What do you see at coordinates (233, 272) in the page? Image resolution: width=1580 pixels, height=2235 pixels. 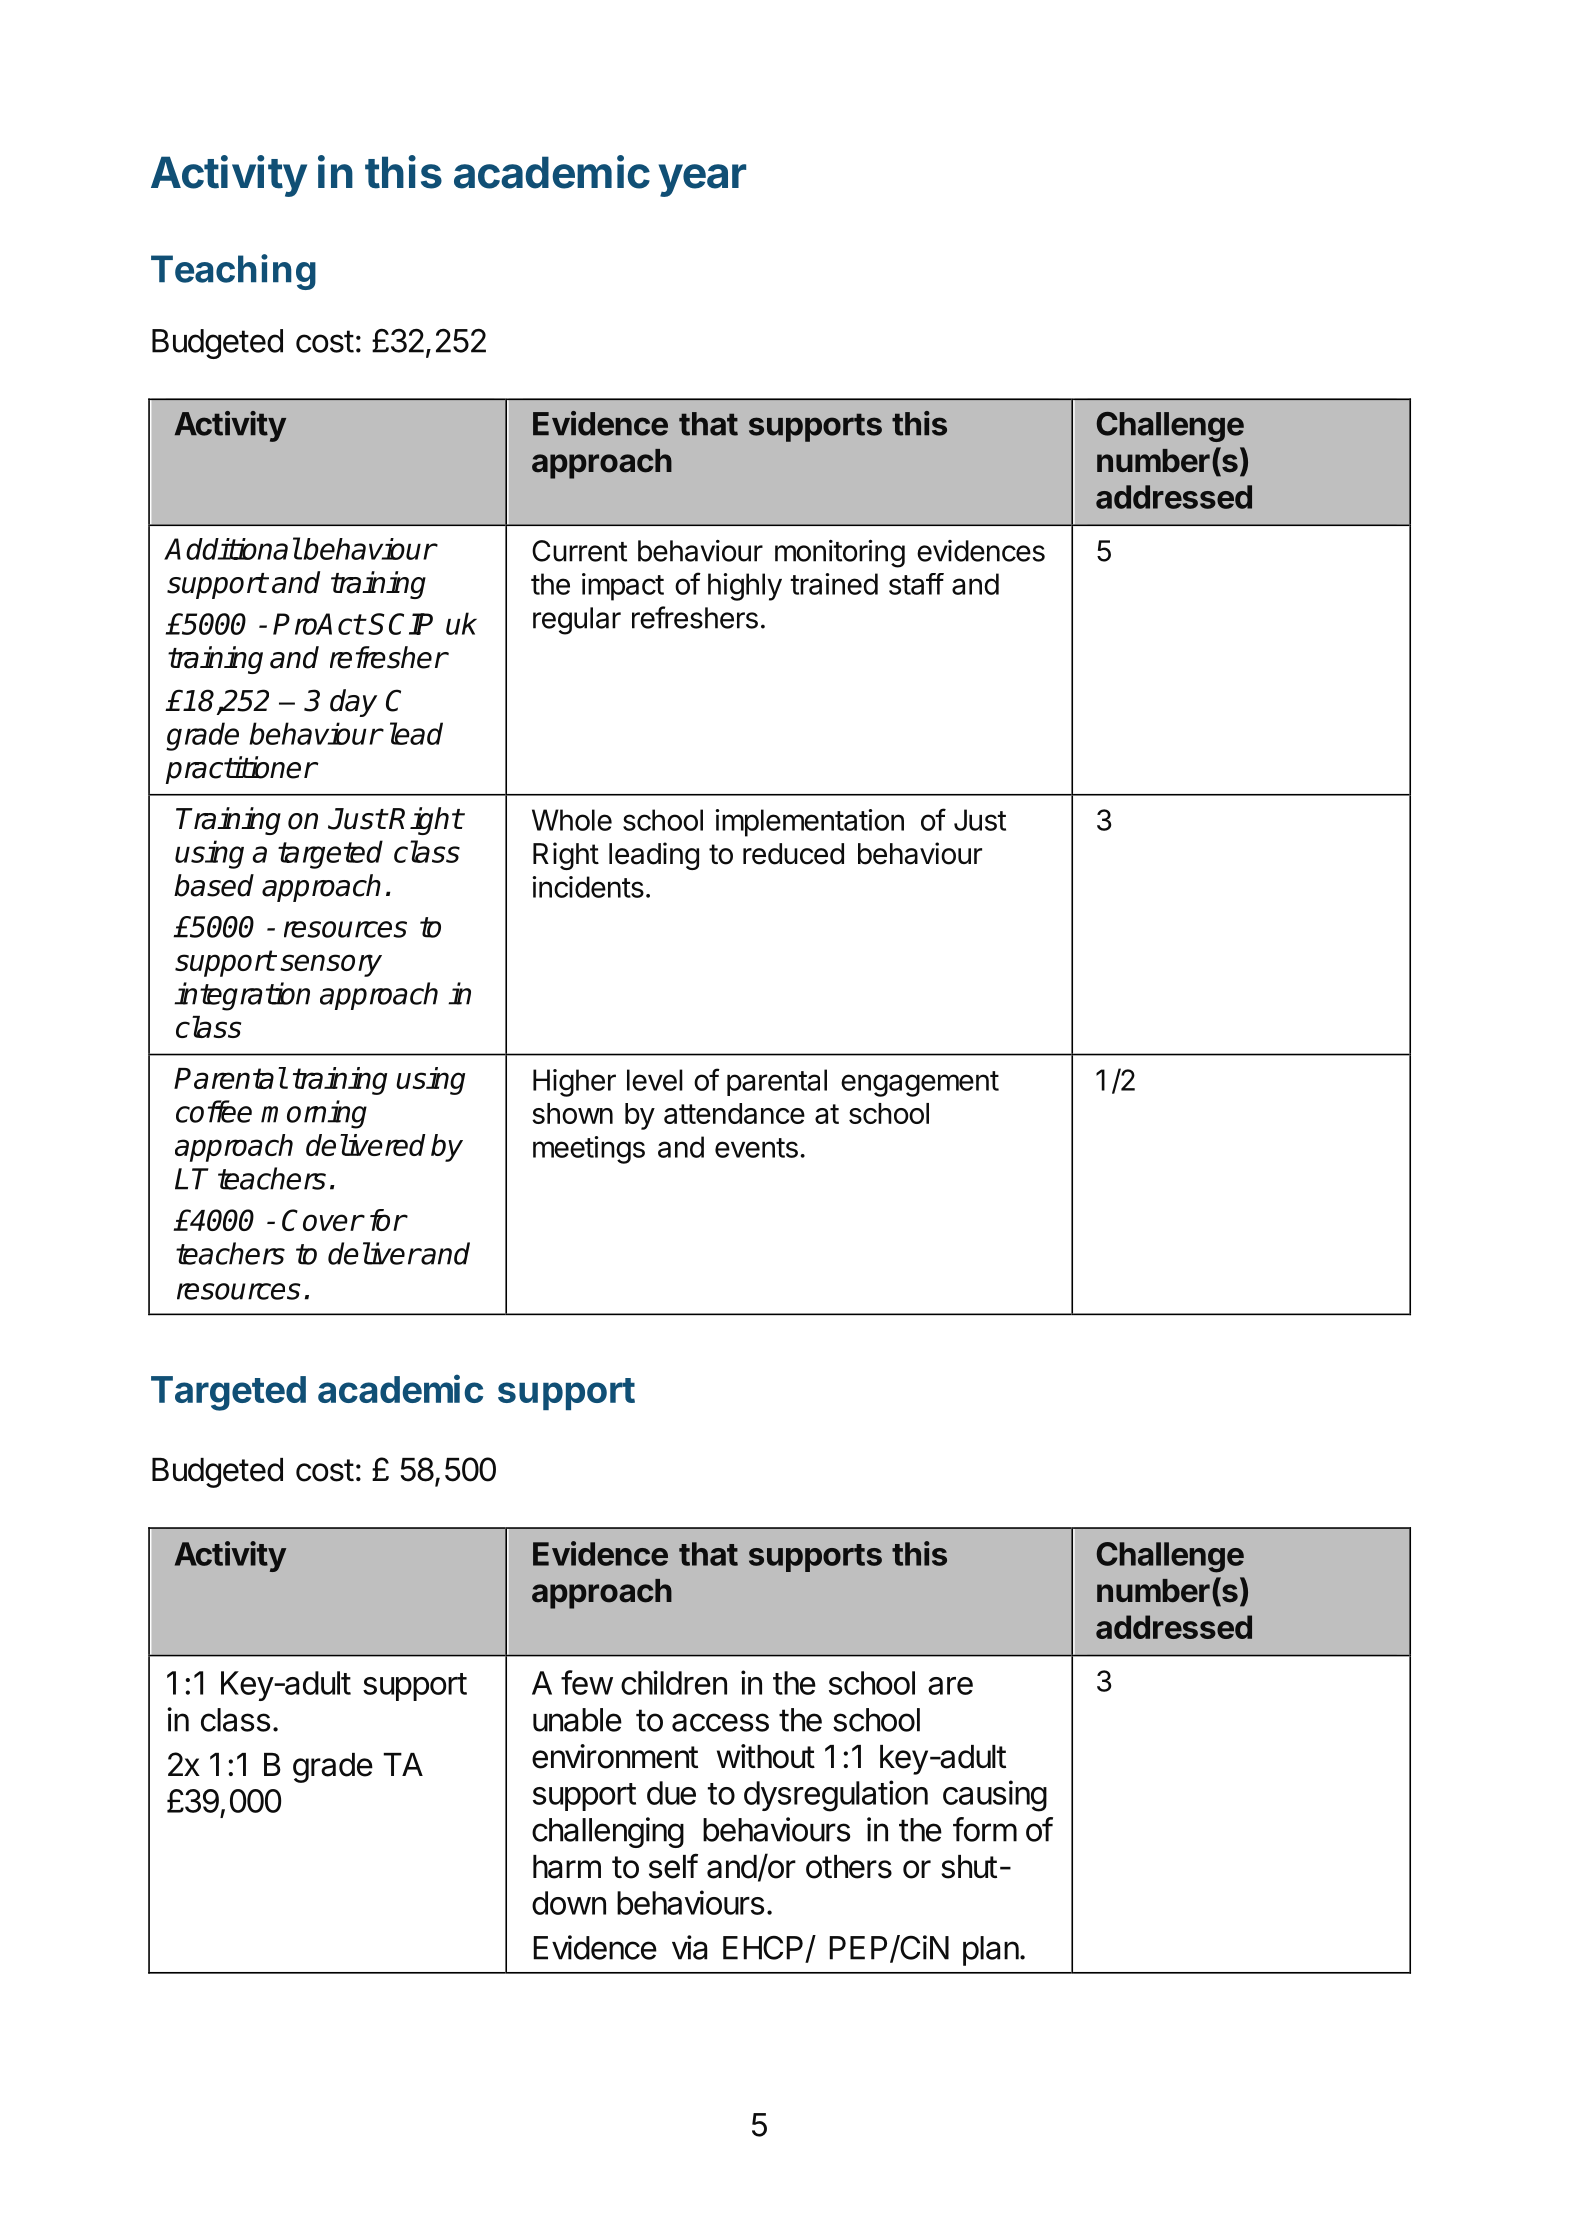 I see `Teaching` at bounding box center [233, 272].
